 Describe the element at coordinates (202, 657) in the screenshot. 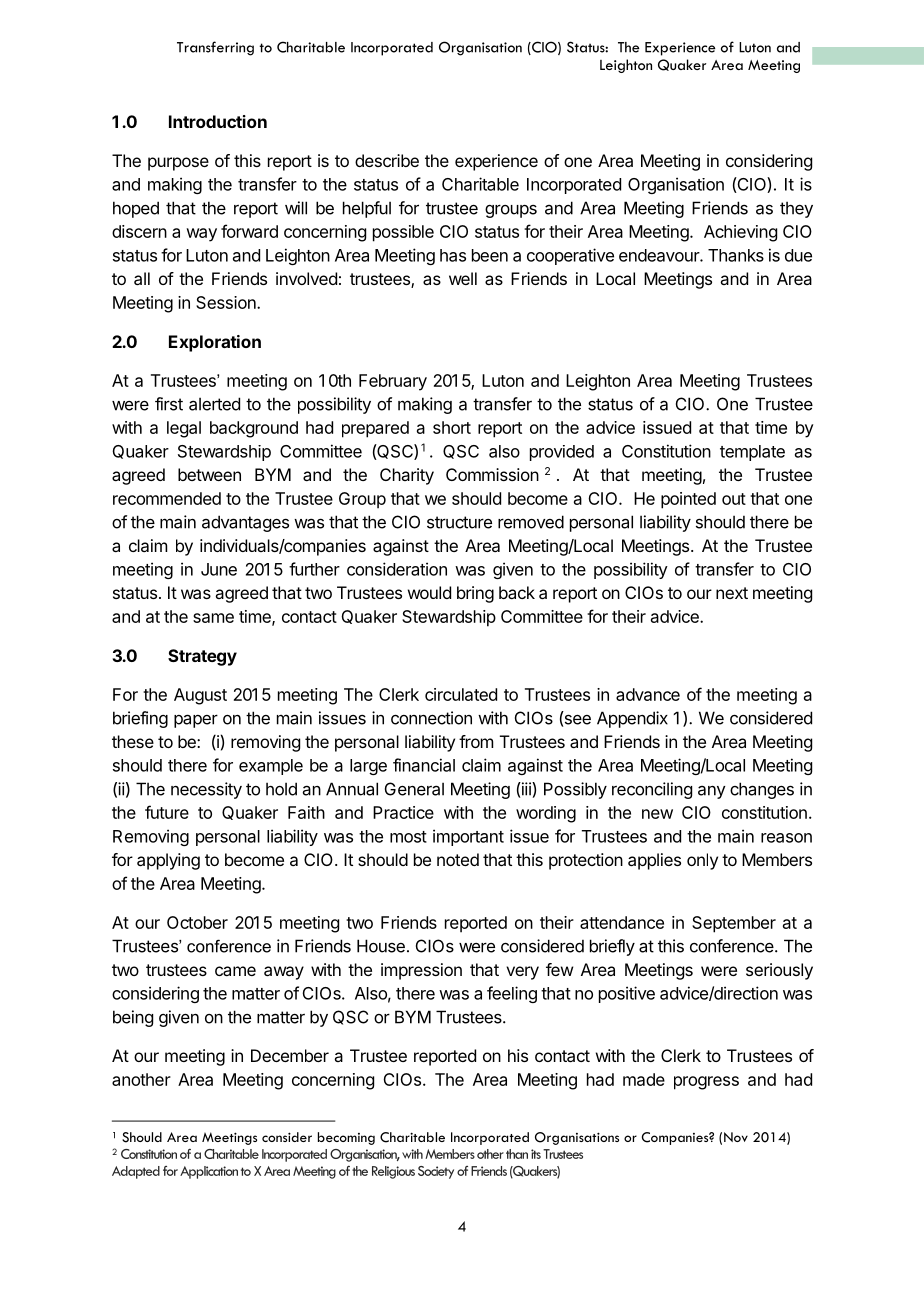

I see `Strategy` at that location.
